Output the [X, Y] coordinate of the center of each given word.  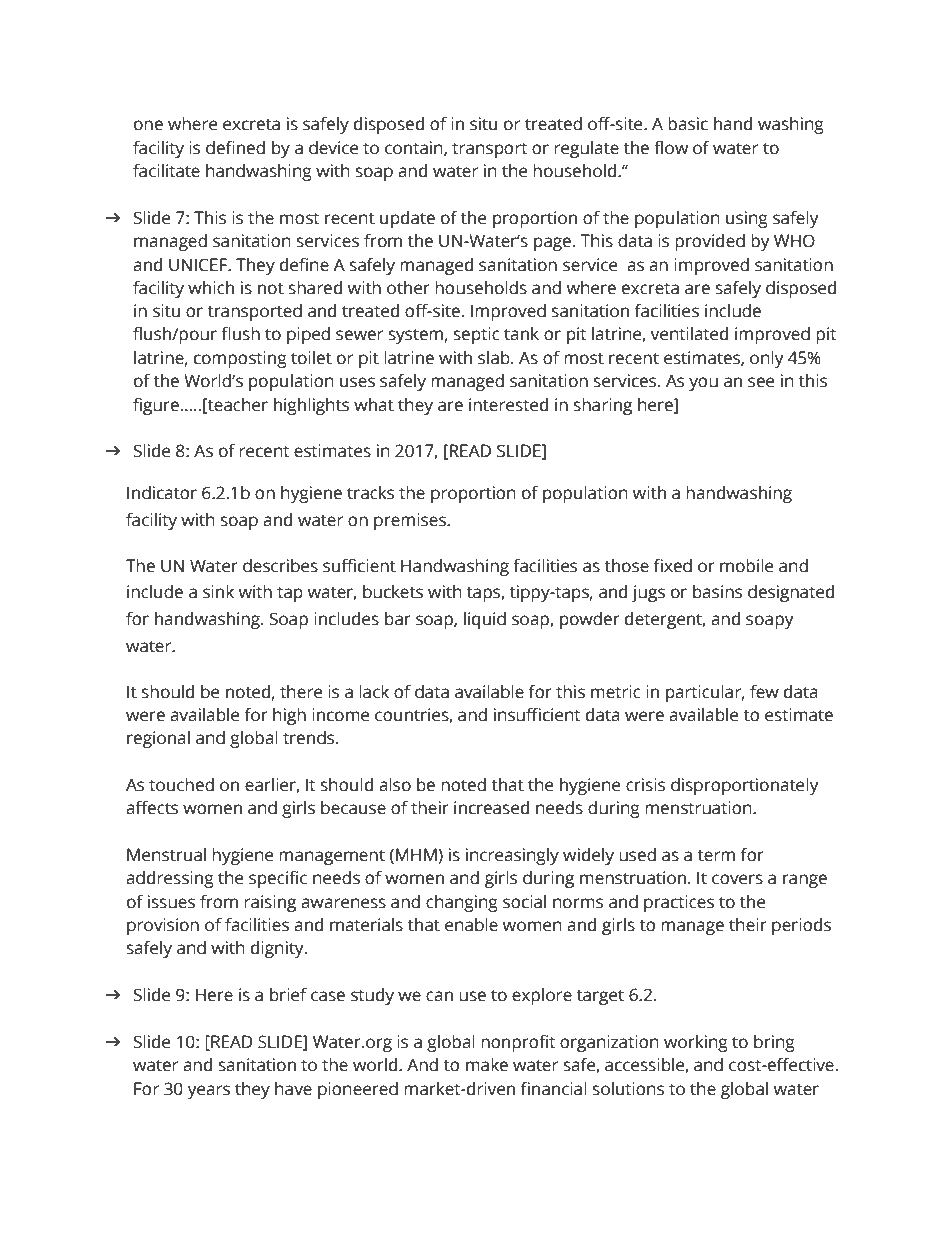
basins [717, 592]
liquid [485, 620]
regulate [586, 149]
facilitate [166, 171]
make [487, 1065]
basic [688, 124]
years [208, 1092]
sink [218, 592]
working [696, 1043]
